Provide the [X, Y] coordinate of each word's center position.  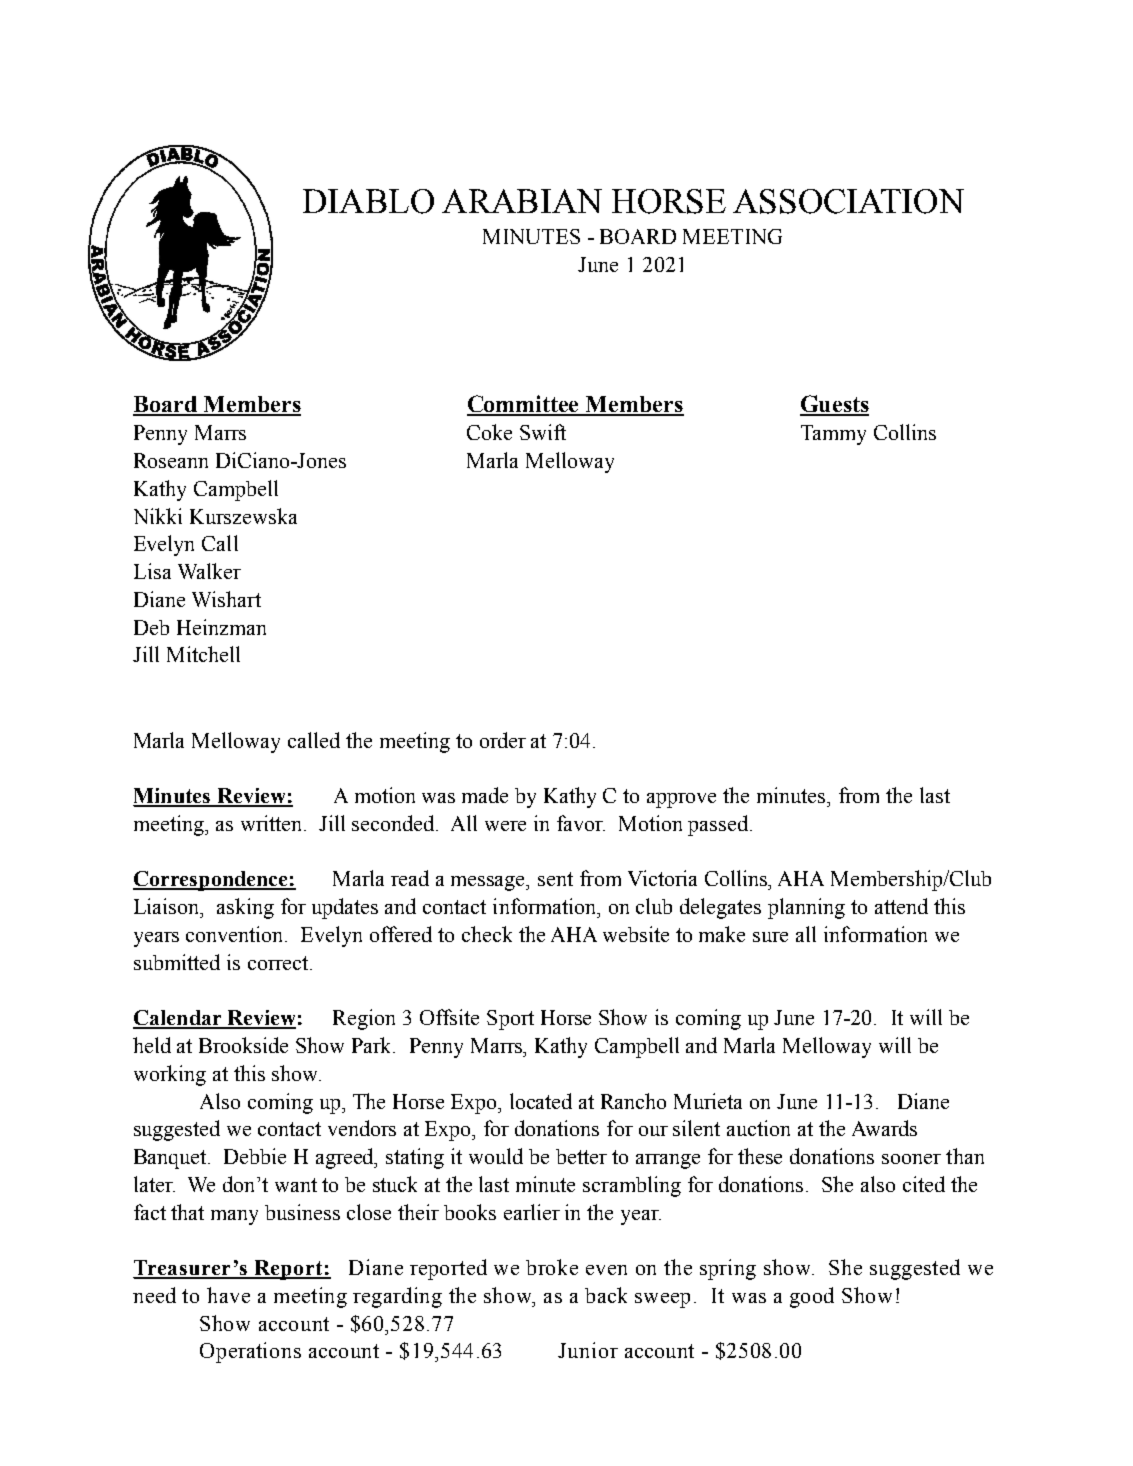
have [228, 1295]
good [812, 1297]
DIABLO [368, 201]
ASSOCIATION [848, 201]
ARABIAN [522, 201]
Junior [588, 1350]
